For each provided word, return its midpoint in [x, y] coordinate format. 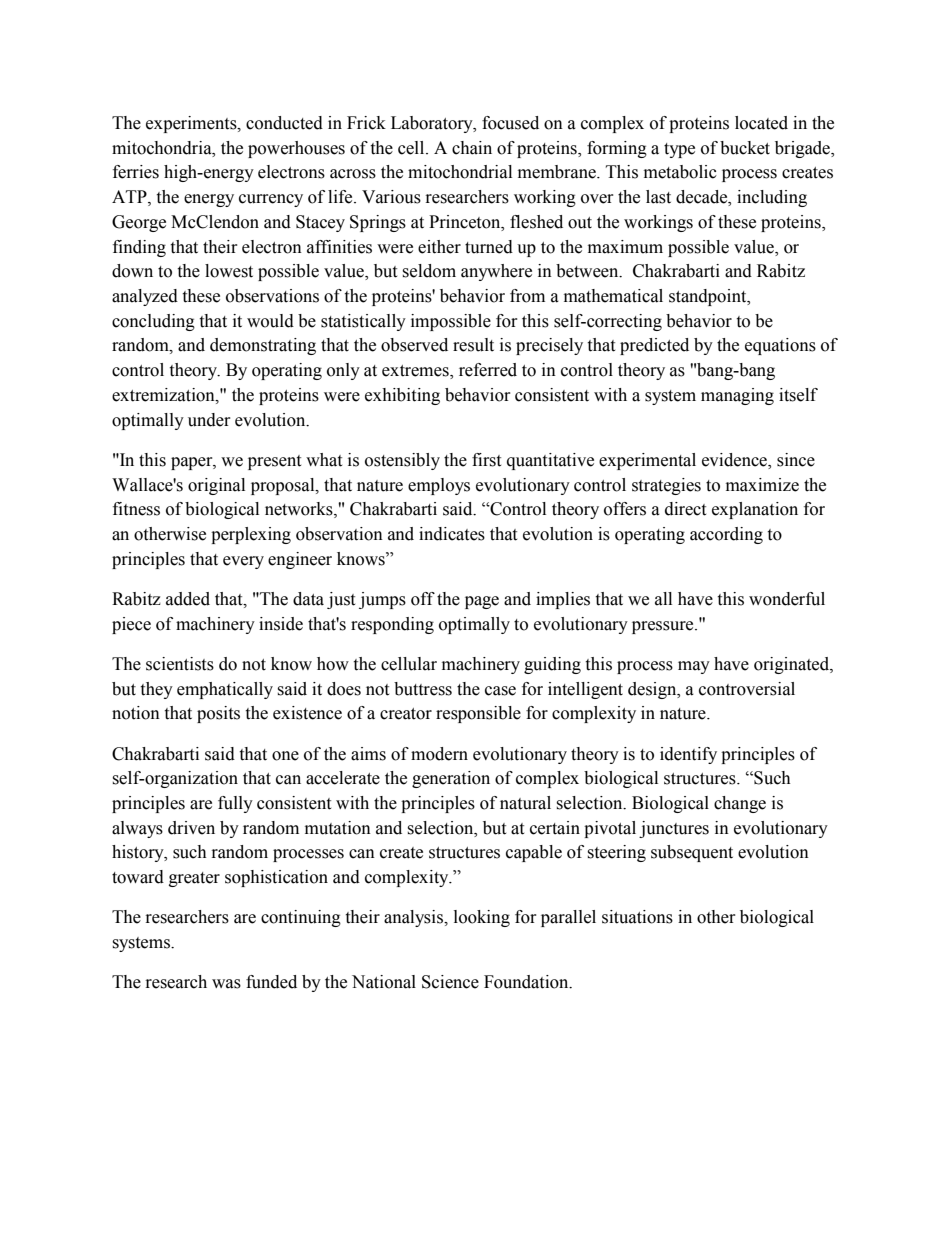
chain [472, 148]
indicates [452, 534]
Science [450, 982]
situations [637, 917]
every [243, 562]
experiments [192, 124]
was [226, 984]
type [679, 150]
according [726, 535]
